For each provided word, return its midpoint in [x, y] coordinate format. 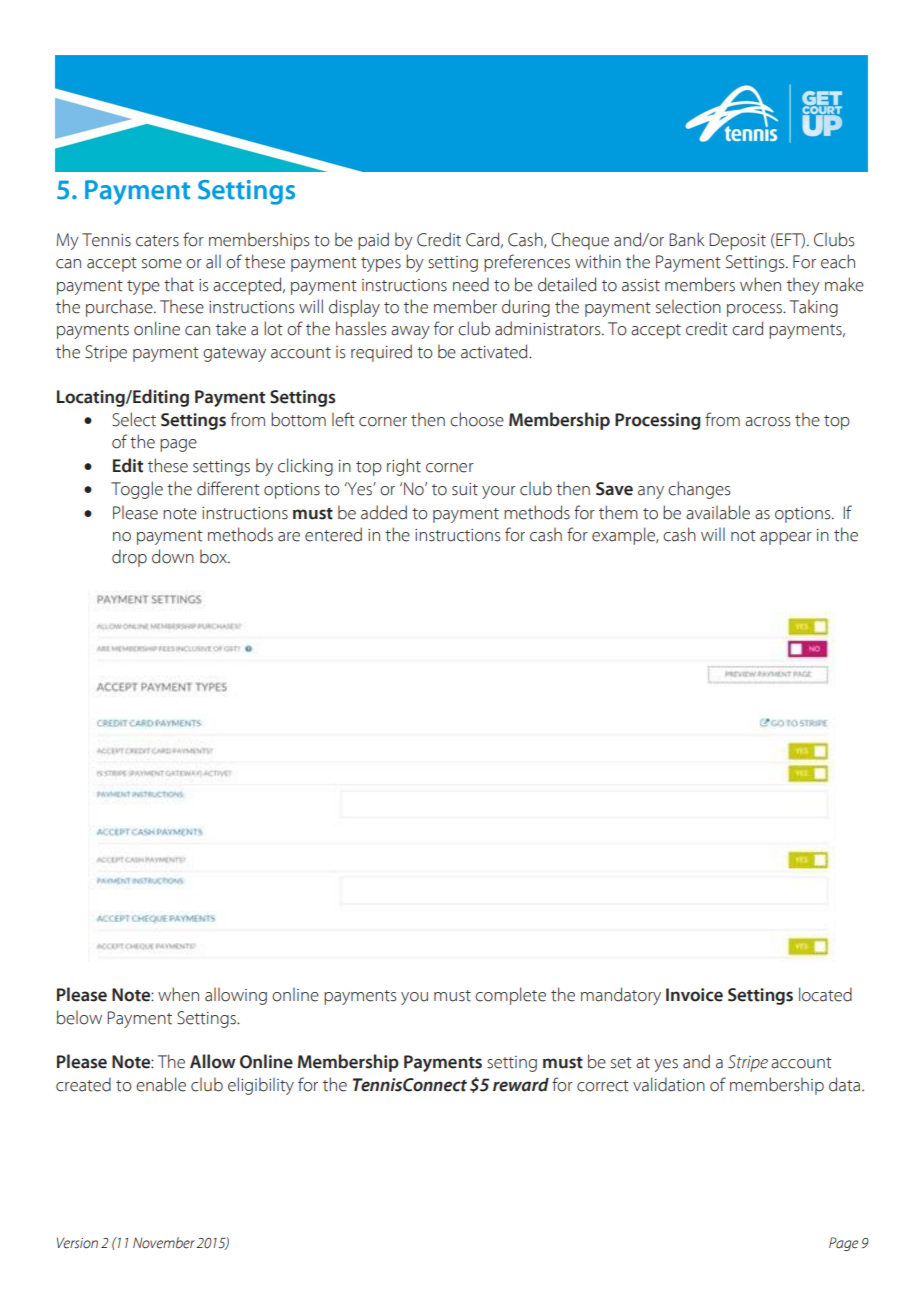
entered [333, 534]
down [173, 556]
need [471, 284]
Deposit [737, 241]
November [164, 1243]
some [162, 264]
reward [521, 1085]
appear [786, 538]
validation [669, 1084]
